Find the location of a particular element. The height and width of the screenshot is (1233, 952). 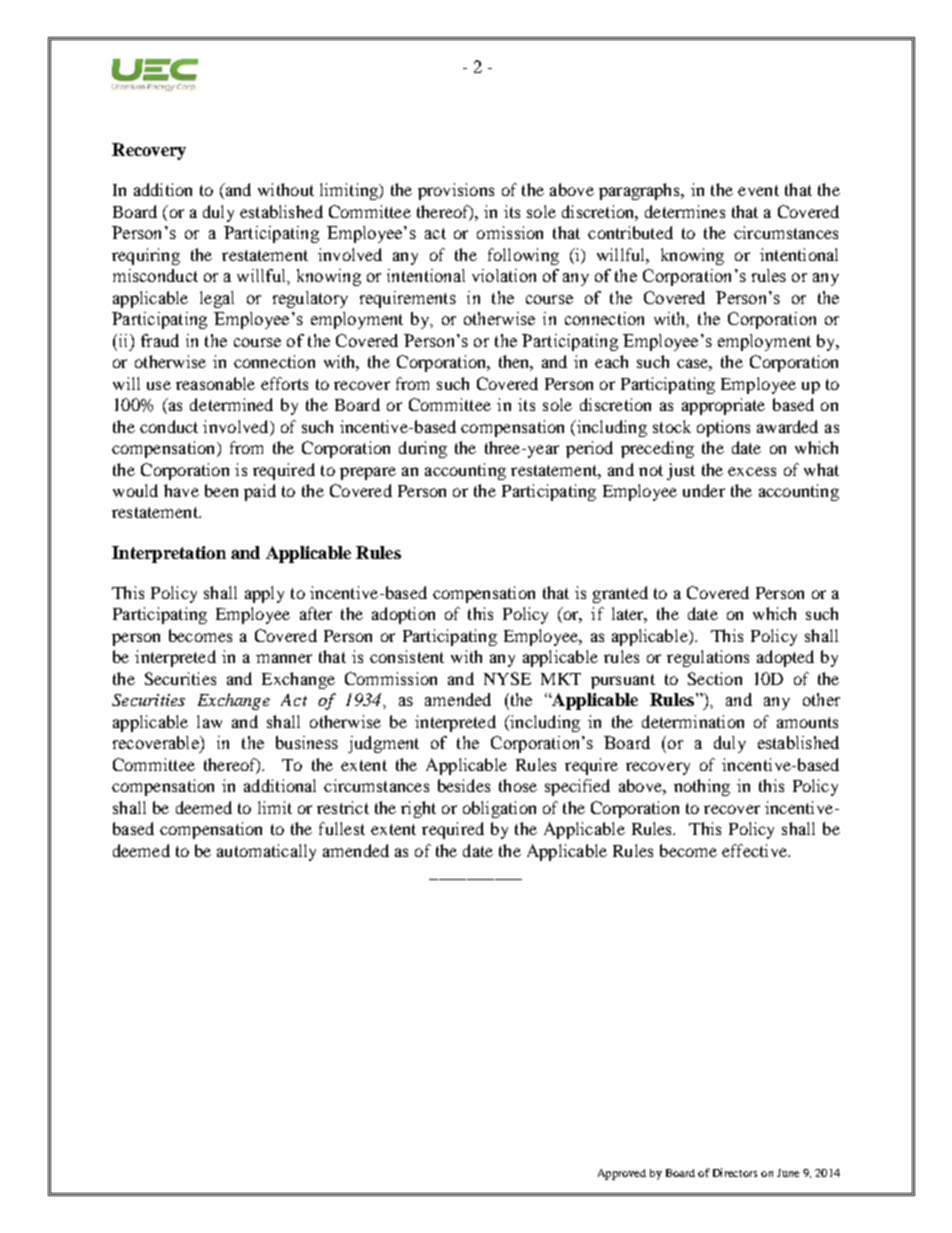

event is located at coordinates (758, 190).
